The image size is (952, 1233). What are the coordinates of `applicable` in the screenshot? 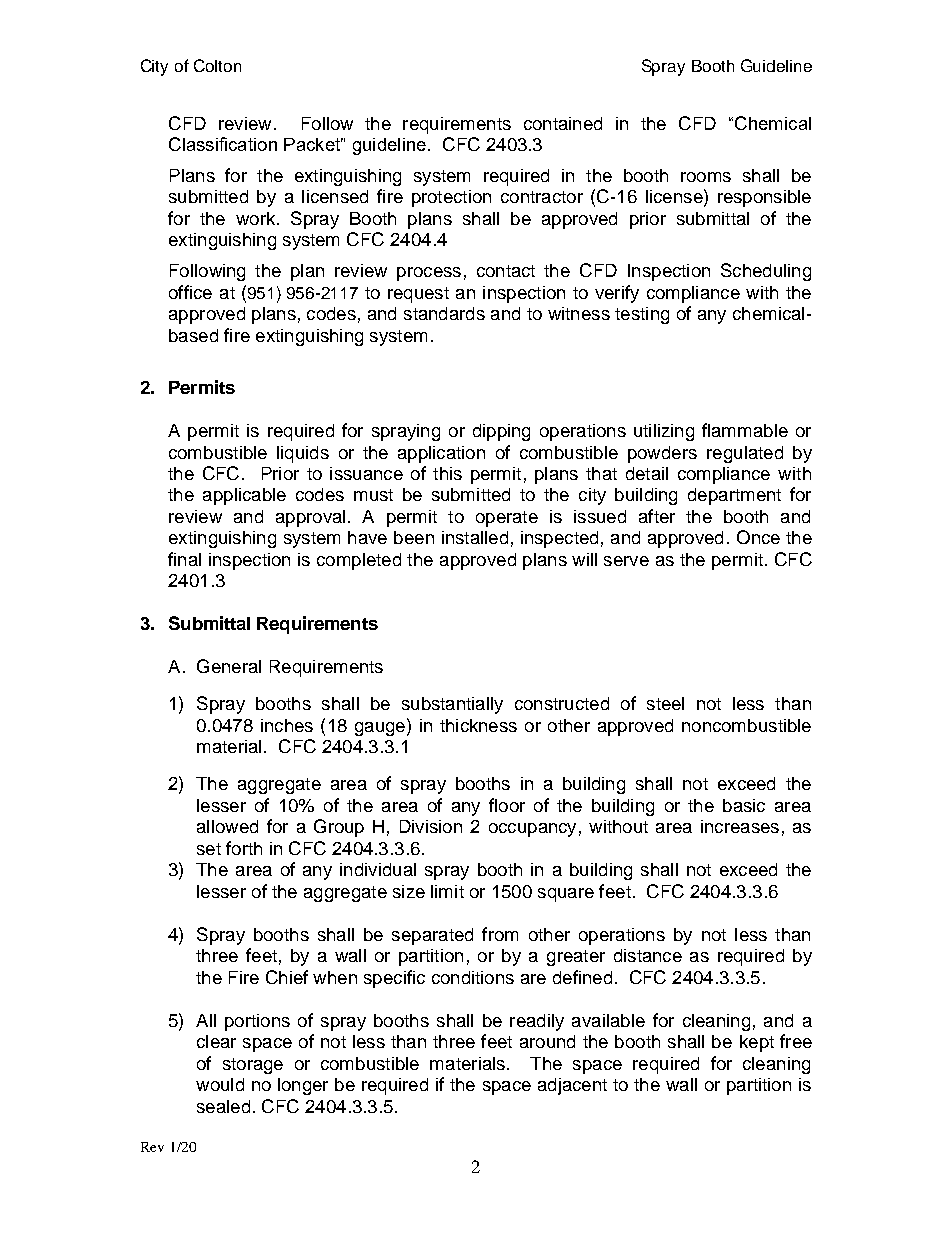 It's located at (244, 496).
